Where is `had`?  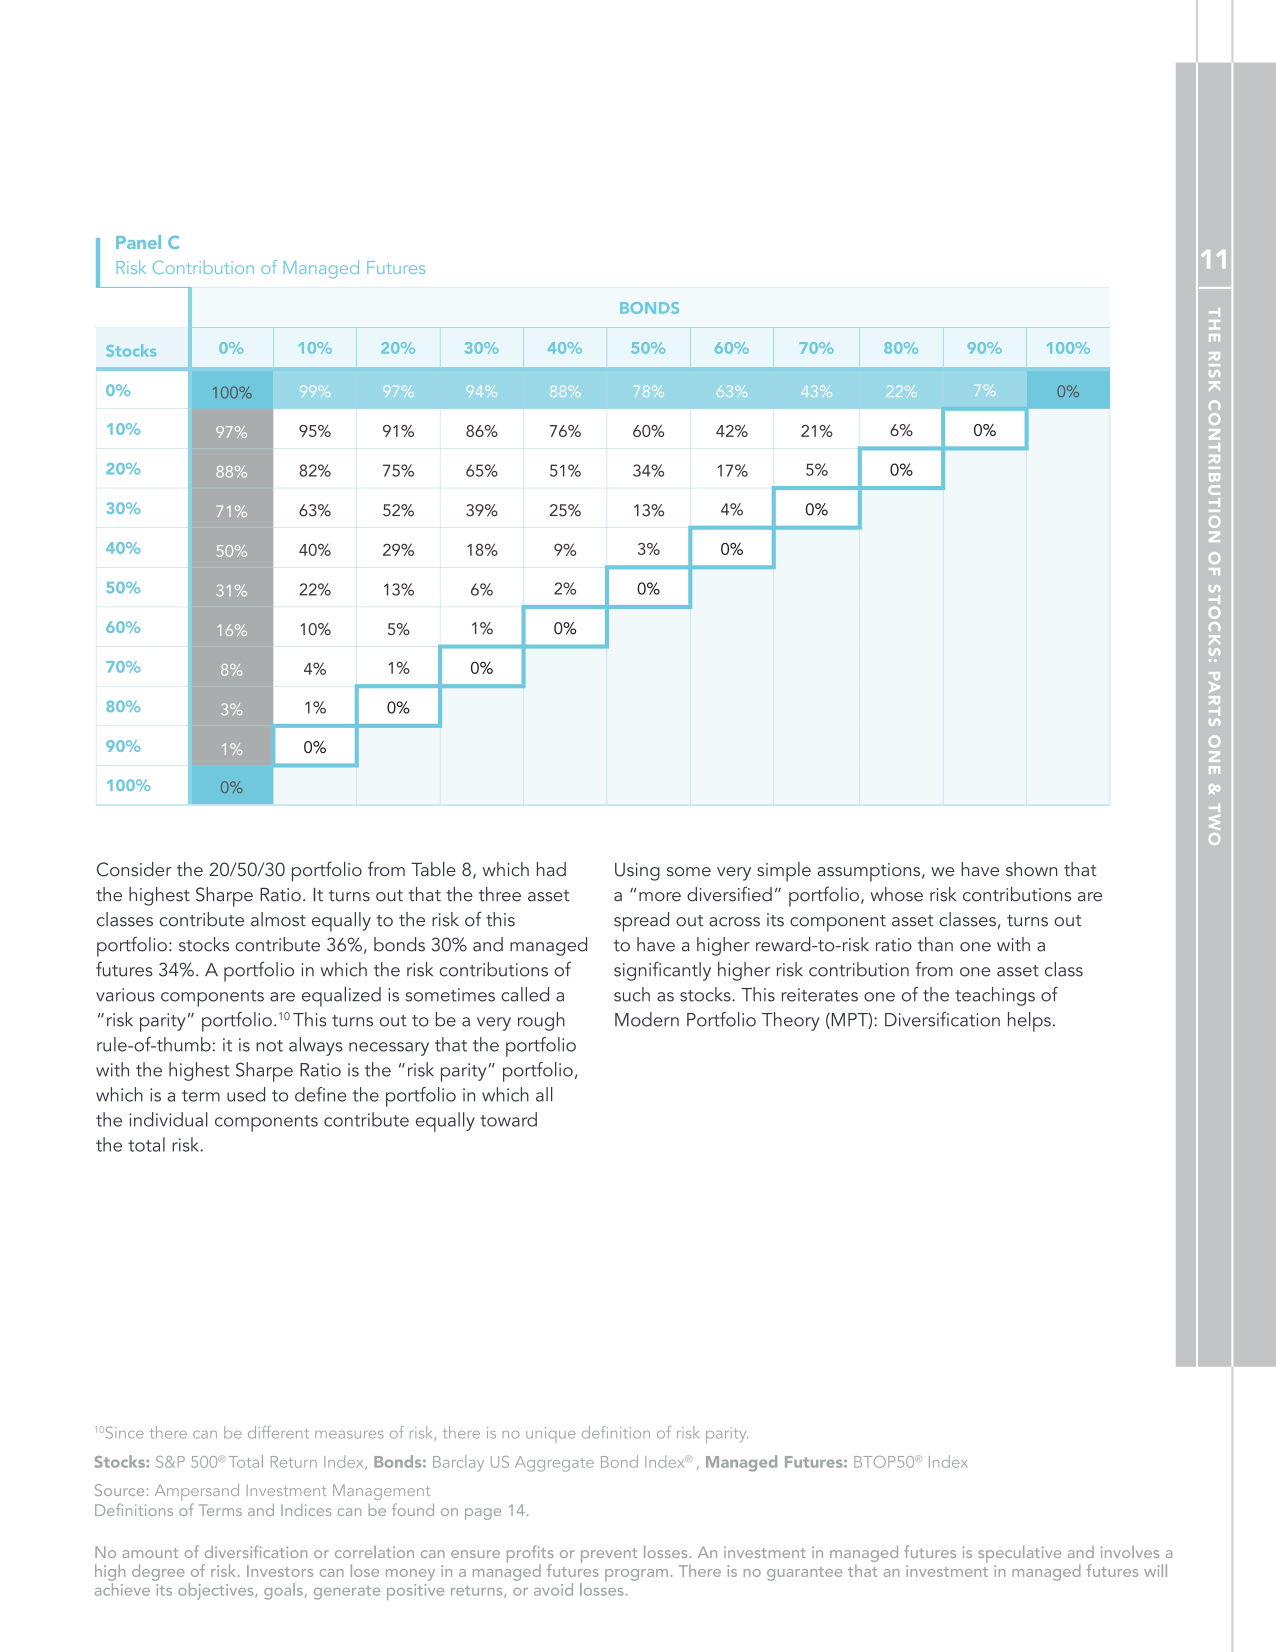 had is located at coordinates (551, 869).
